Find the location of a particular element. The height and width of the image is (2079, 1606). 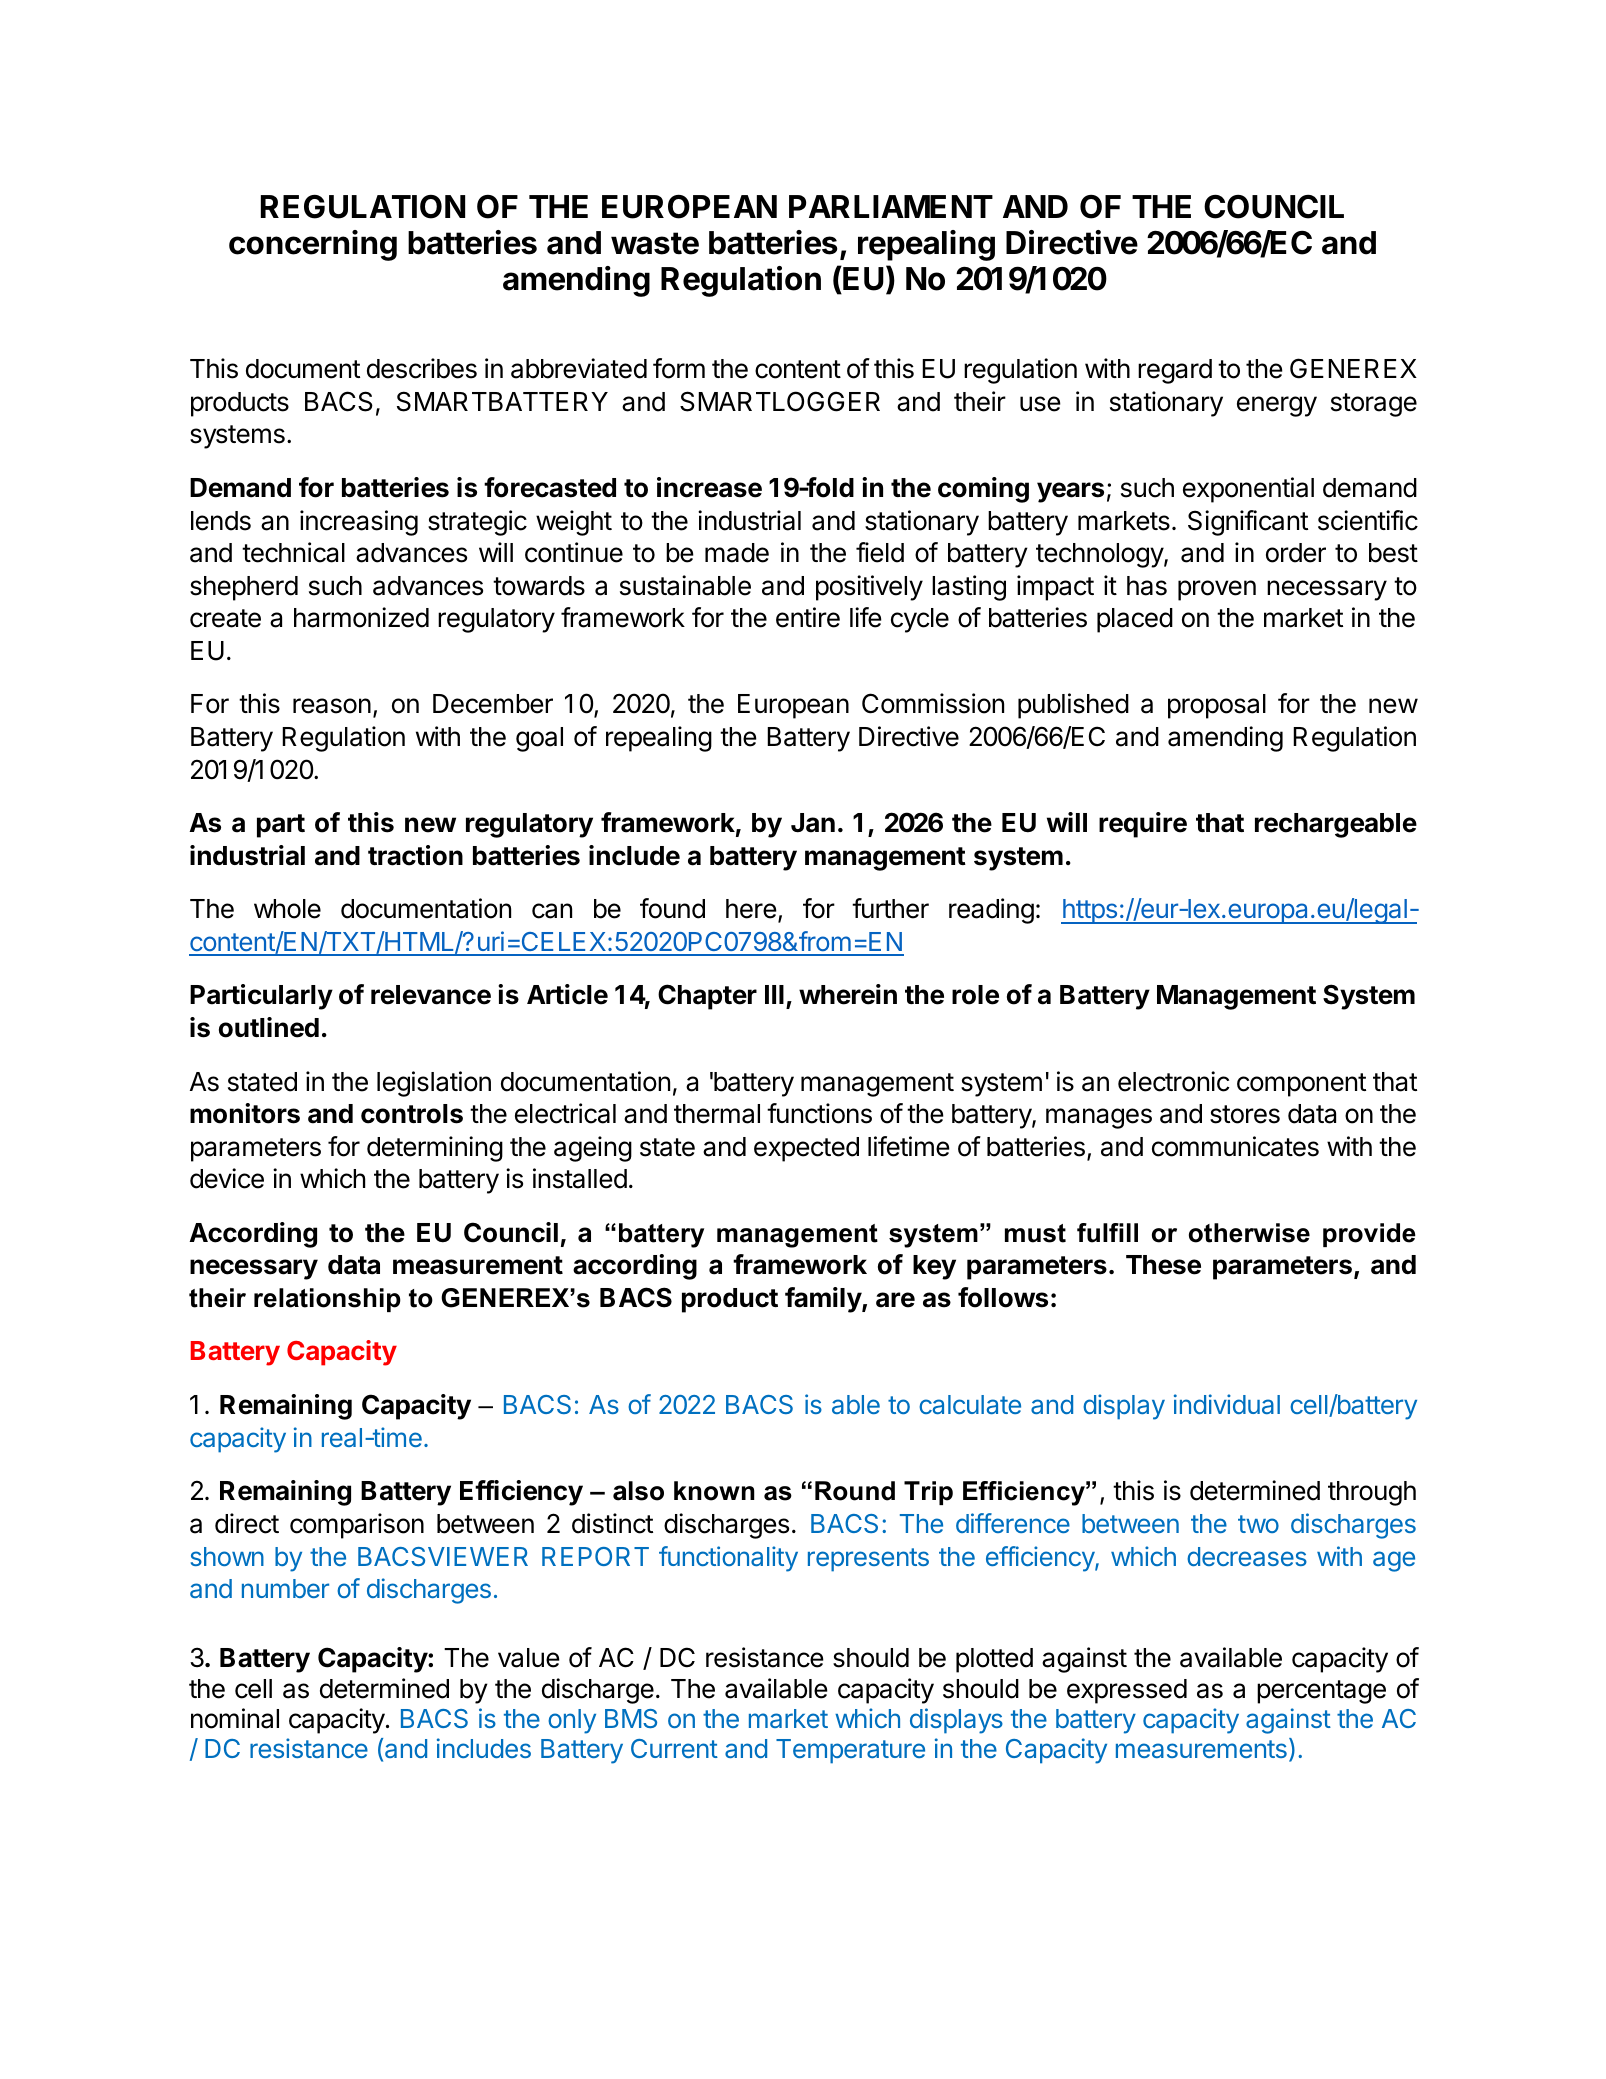

percentage is located at coordinates (1321, 1692).
